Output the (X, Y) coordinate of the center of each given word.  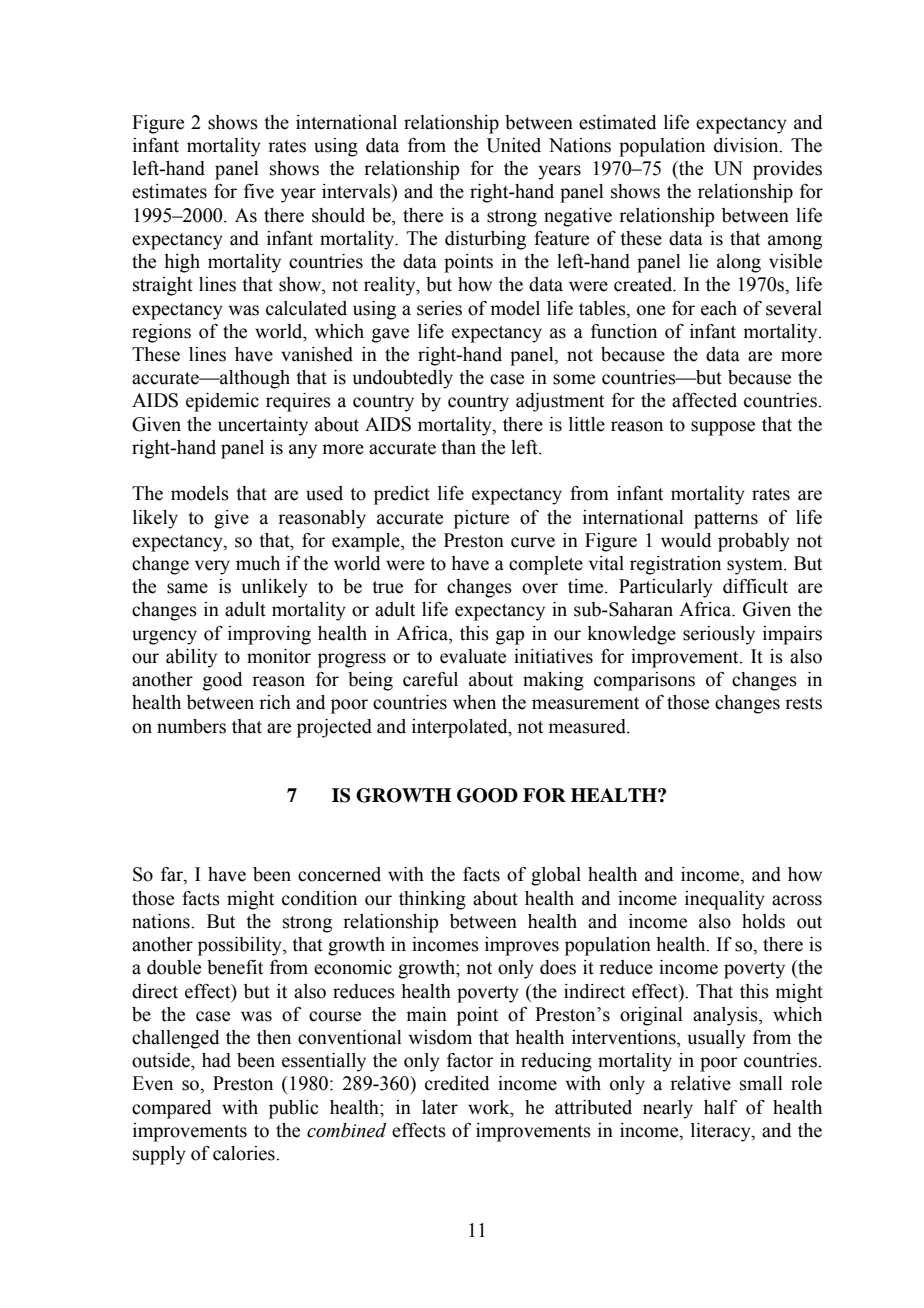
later (440, 1107)
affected (704, 400)
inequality (725, 900)
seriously (719, 635)
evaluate (473, 656)
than (458, 447)
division (747, 145)
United (513, 145)
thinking (432, 900)
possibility (241, 946)
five (259, 191)
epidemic (222, 402)
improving (269, 635)
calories (245, 1153)
